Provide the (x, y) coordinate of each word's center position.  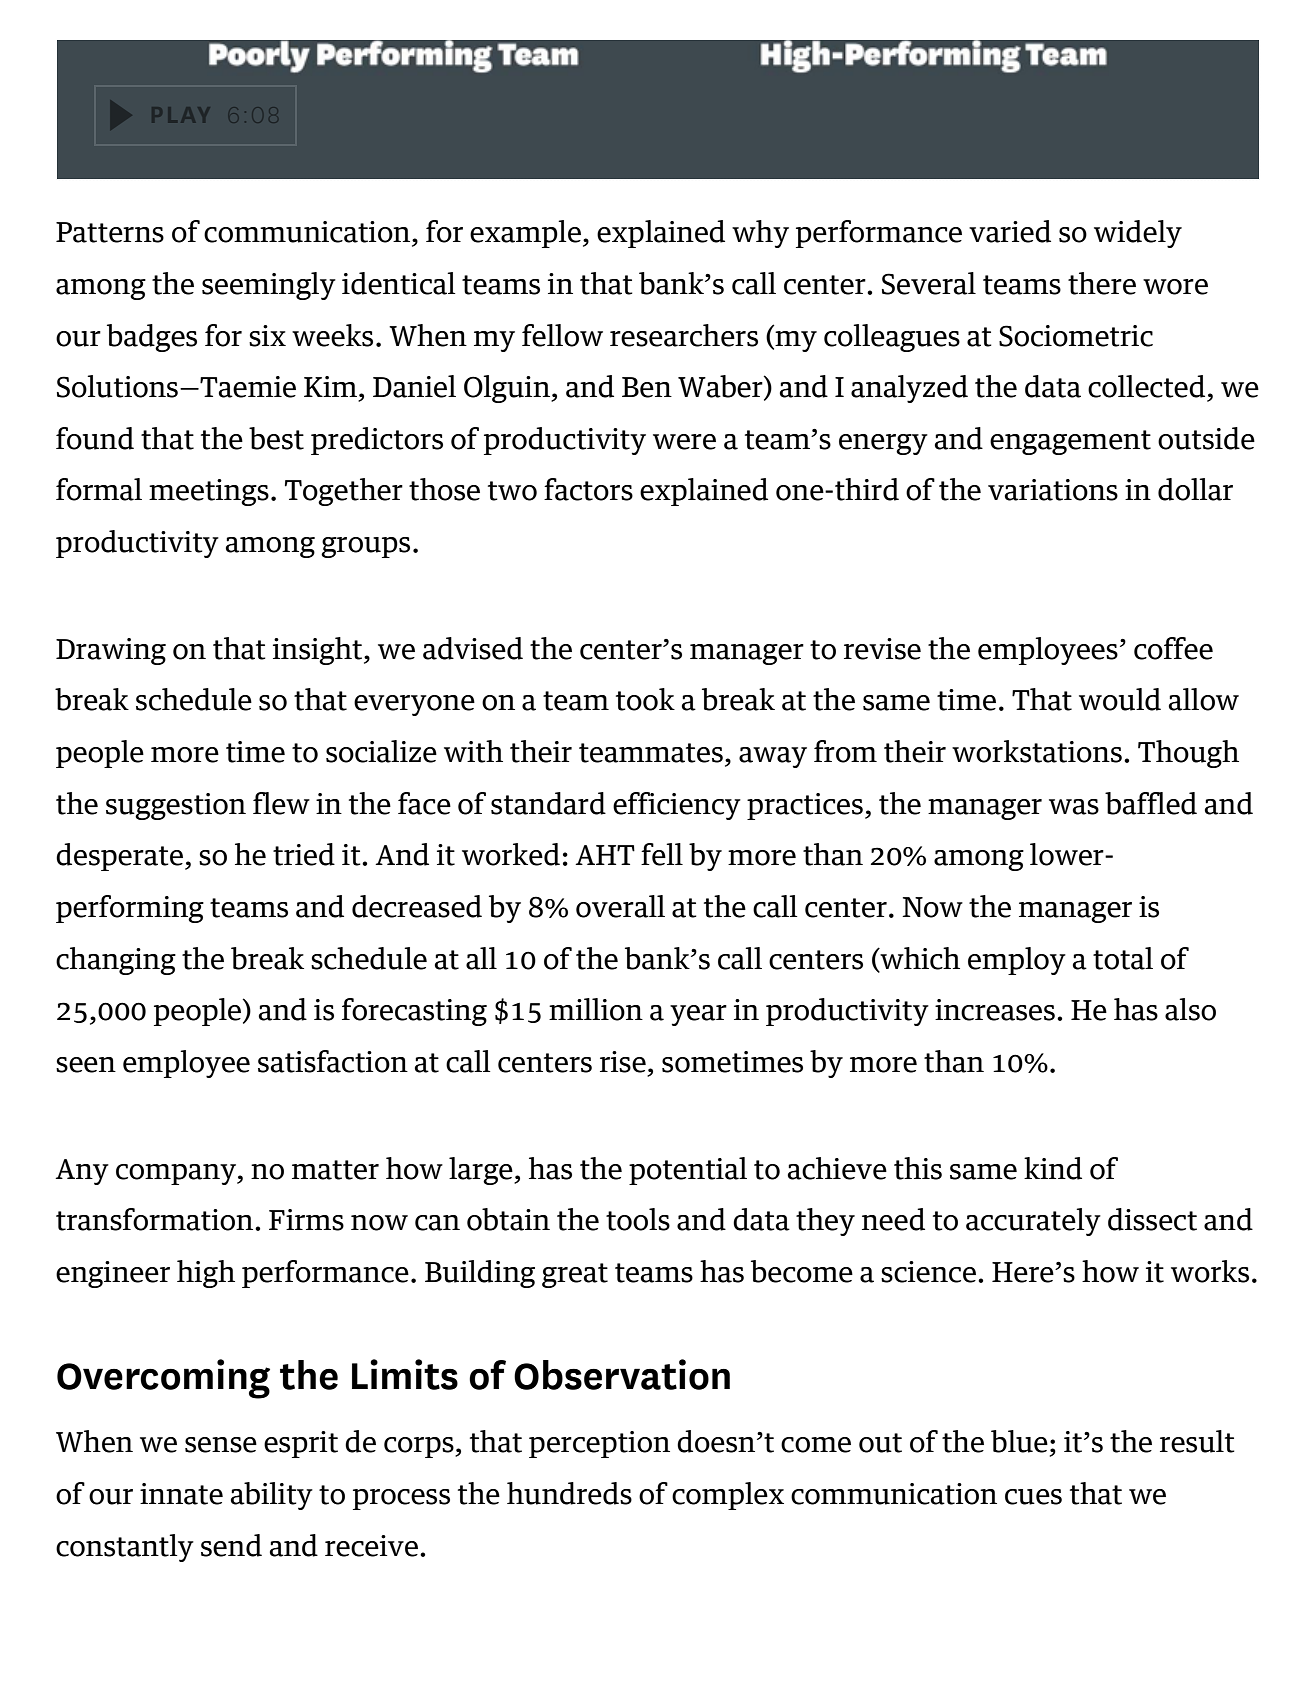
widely (1138, 234)
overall (620, 906)
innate (181, 1494)
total (1123, 958)
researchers (684, 335)
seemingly (269, 286)
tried (304, 854)
